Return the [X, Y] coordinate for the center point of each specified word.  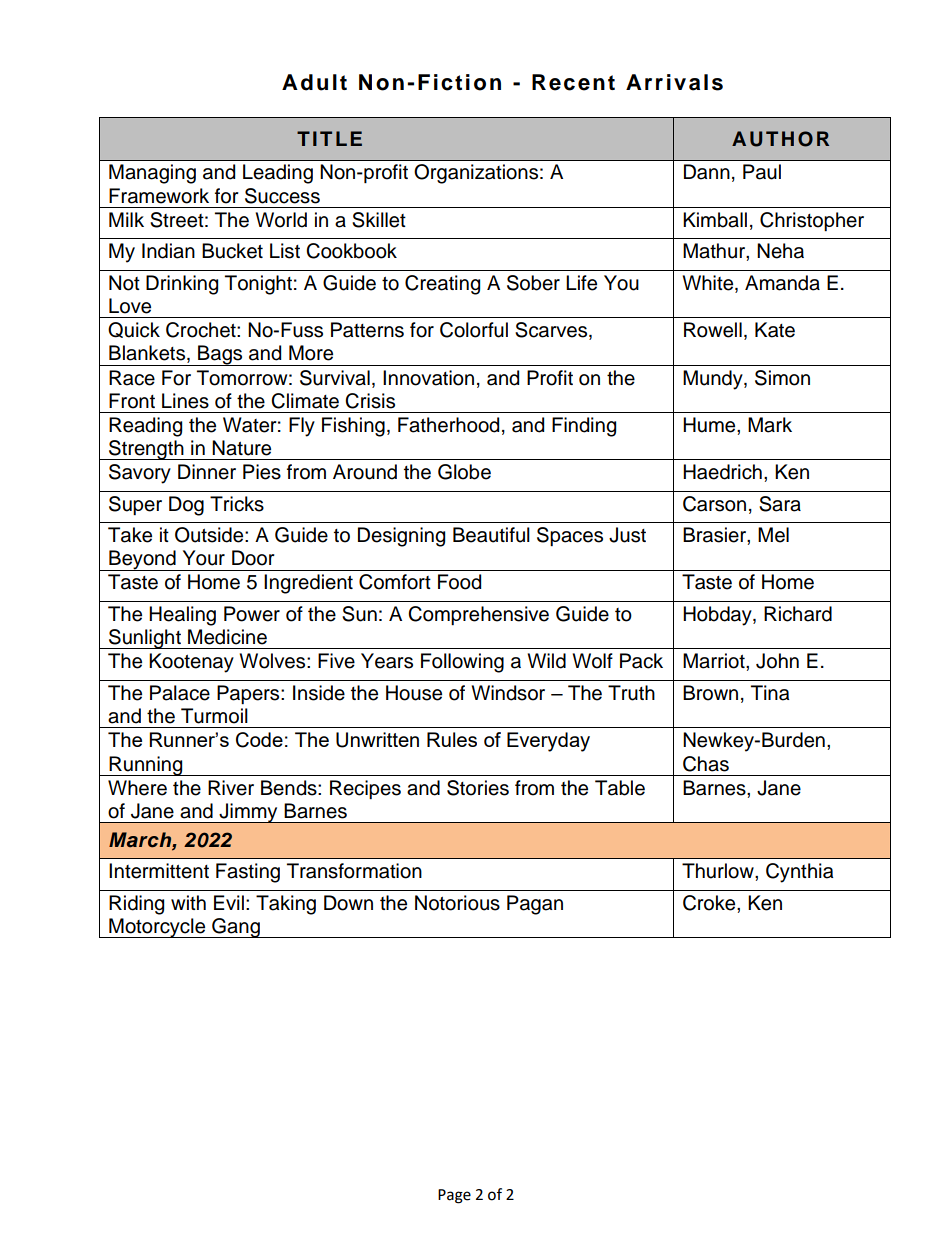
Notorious [457, 903]
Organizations [476, 174]
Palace [180, 693]
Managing [152, 174]
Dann [707, 172]
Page [454, 1196]
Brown [710, 693]
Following [462, 663]
